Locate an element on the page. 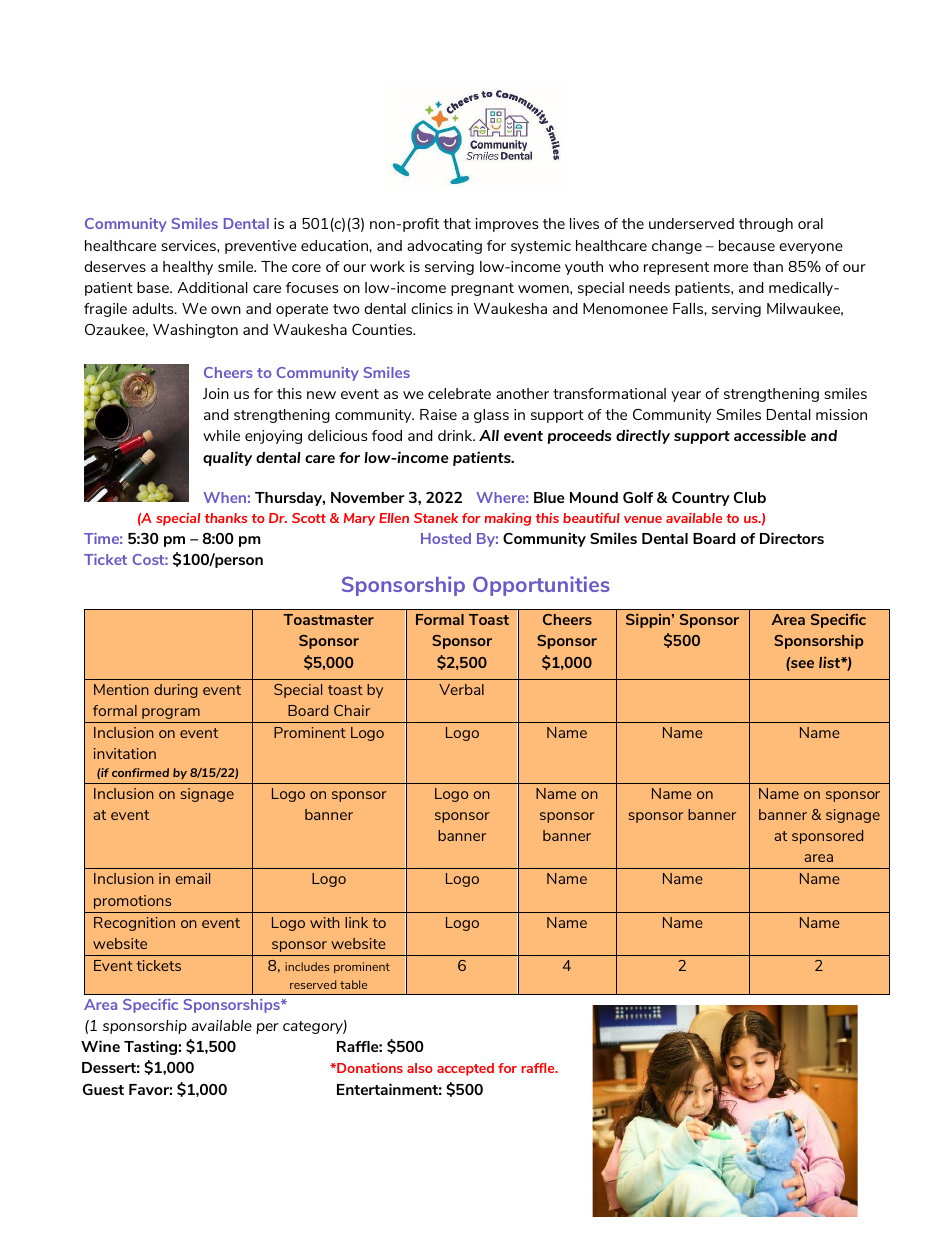 This document has width=952, height=1233. Opportunities is located at coordinates (541, 586).
